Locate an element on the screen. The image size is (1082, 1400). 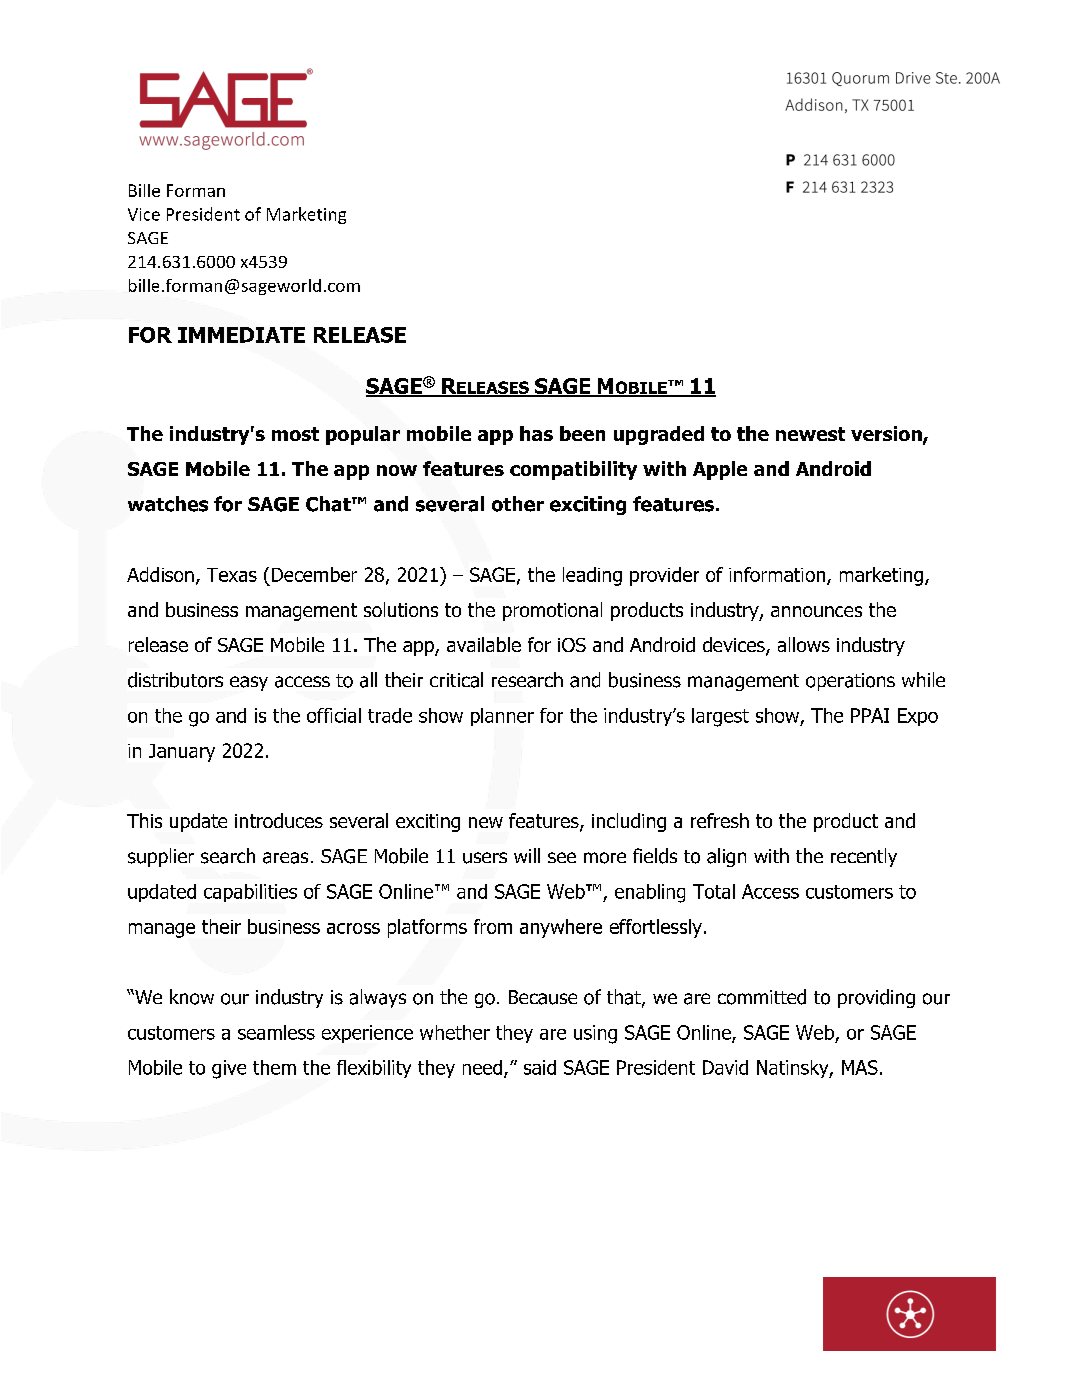
has is located at coordinates (536, 433).
